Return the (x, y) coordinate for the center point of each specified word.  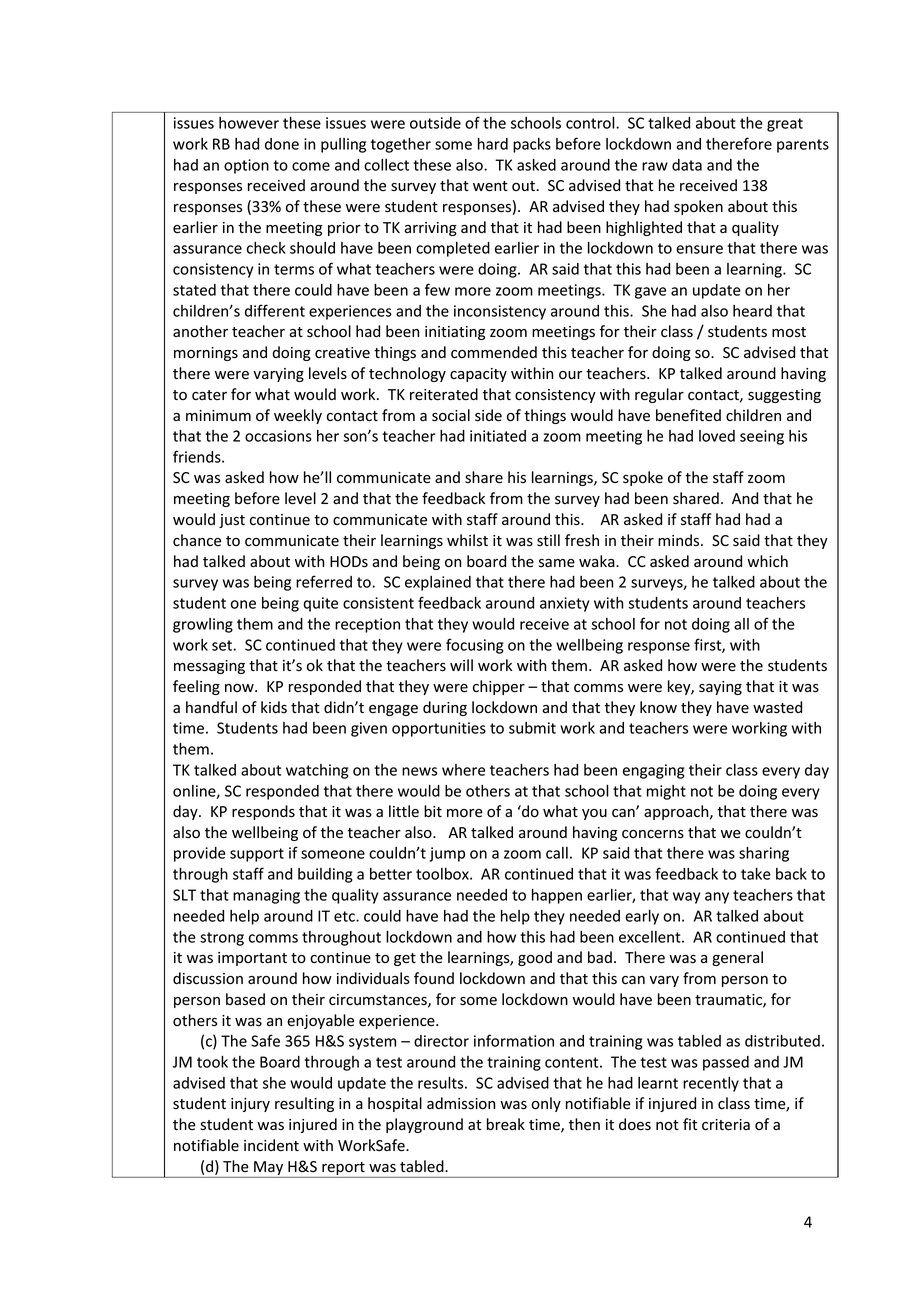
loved (717, 436)
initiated (498, 436)
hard (493, 144)
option (246, 166)
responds (263, 812)
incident (271, 1145)
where (463, 770)
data (687, 165)
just (232, 521)
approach (677, 812)
